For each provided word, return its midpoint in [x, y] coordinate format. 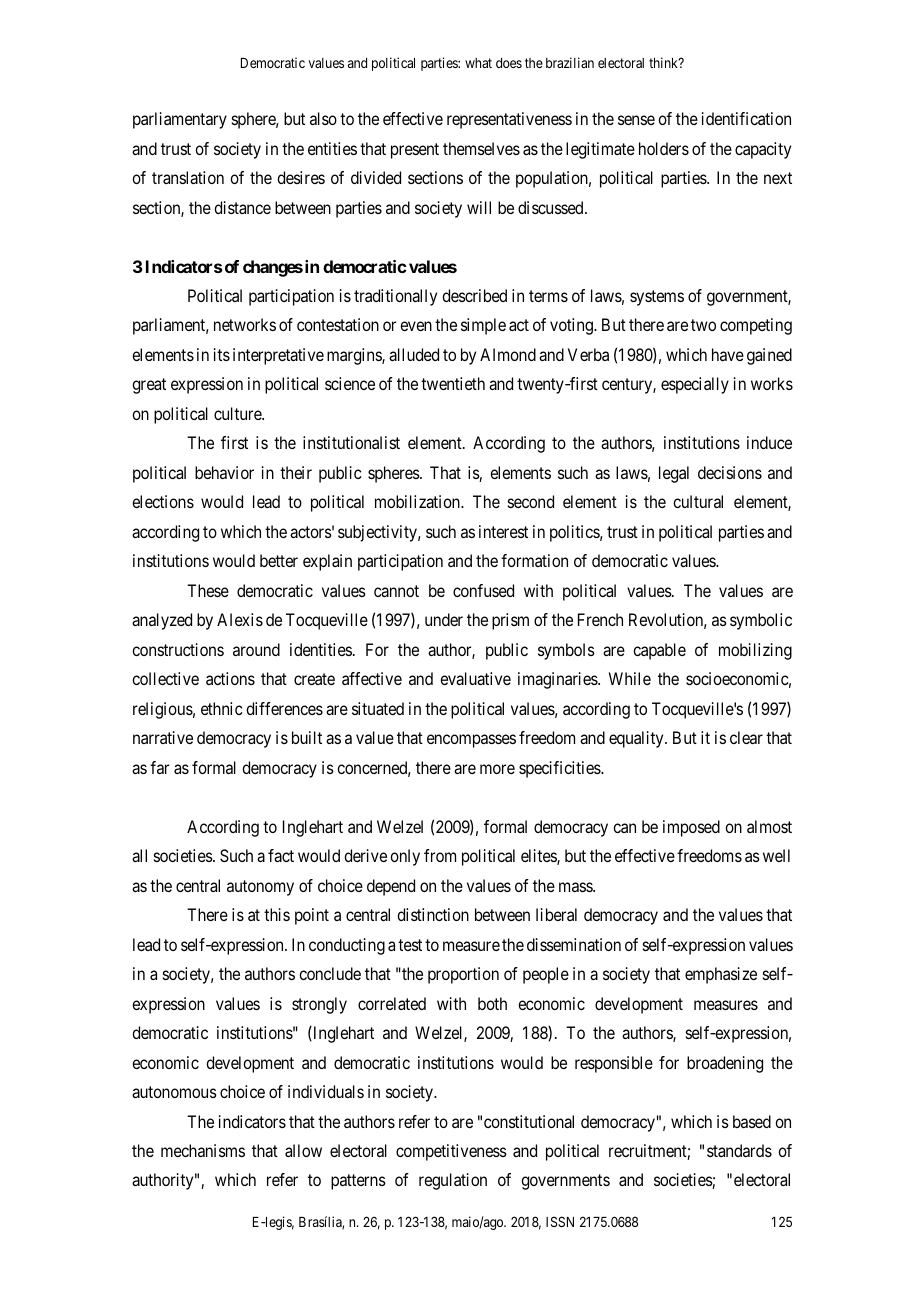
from [440, 855]
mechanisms [203, 1150]
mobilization [419, 501]
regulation [453, 1181]
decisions [730, 472]
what [478, 63]
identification [746, 118]
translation [188, 177]
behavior [224, 472]
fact [281, 855]
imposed [691, 828]
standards [739, 1150]
